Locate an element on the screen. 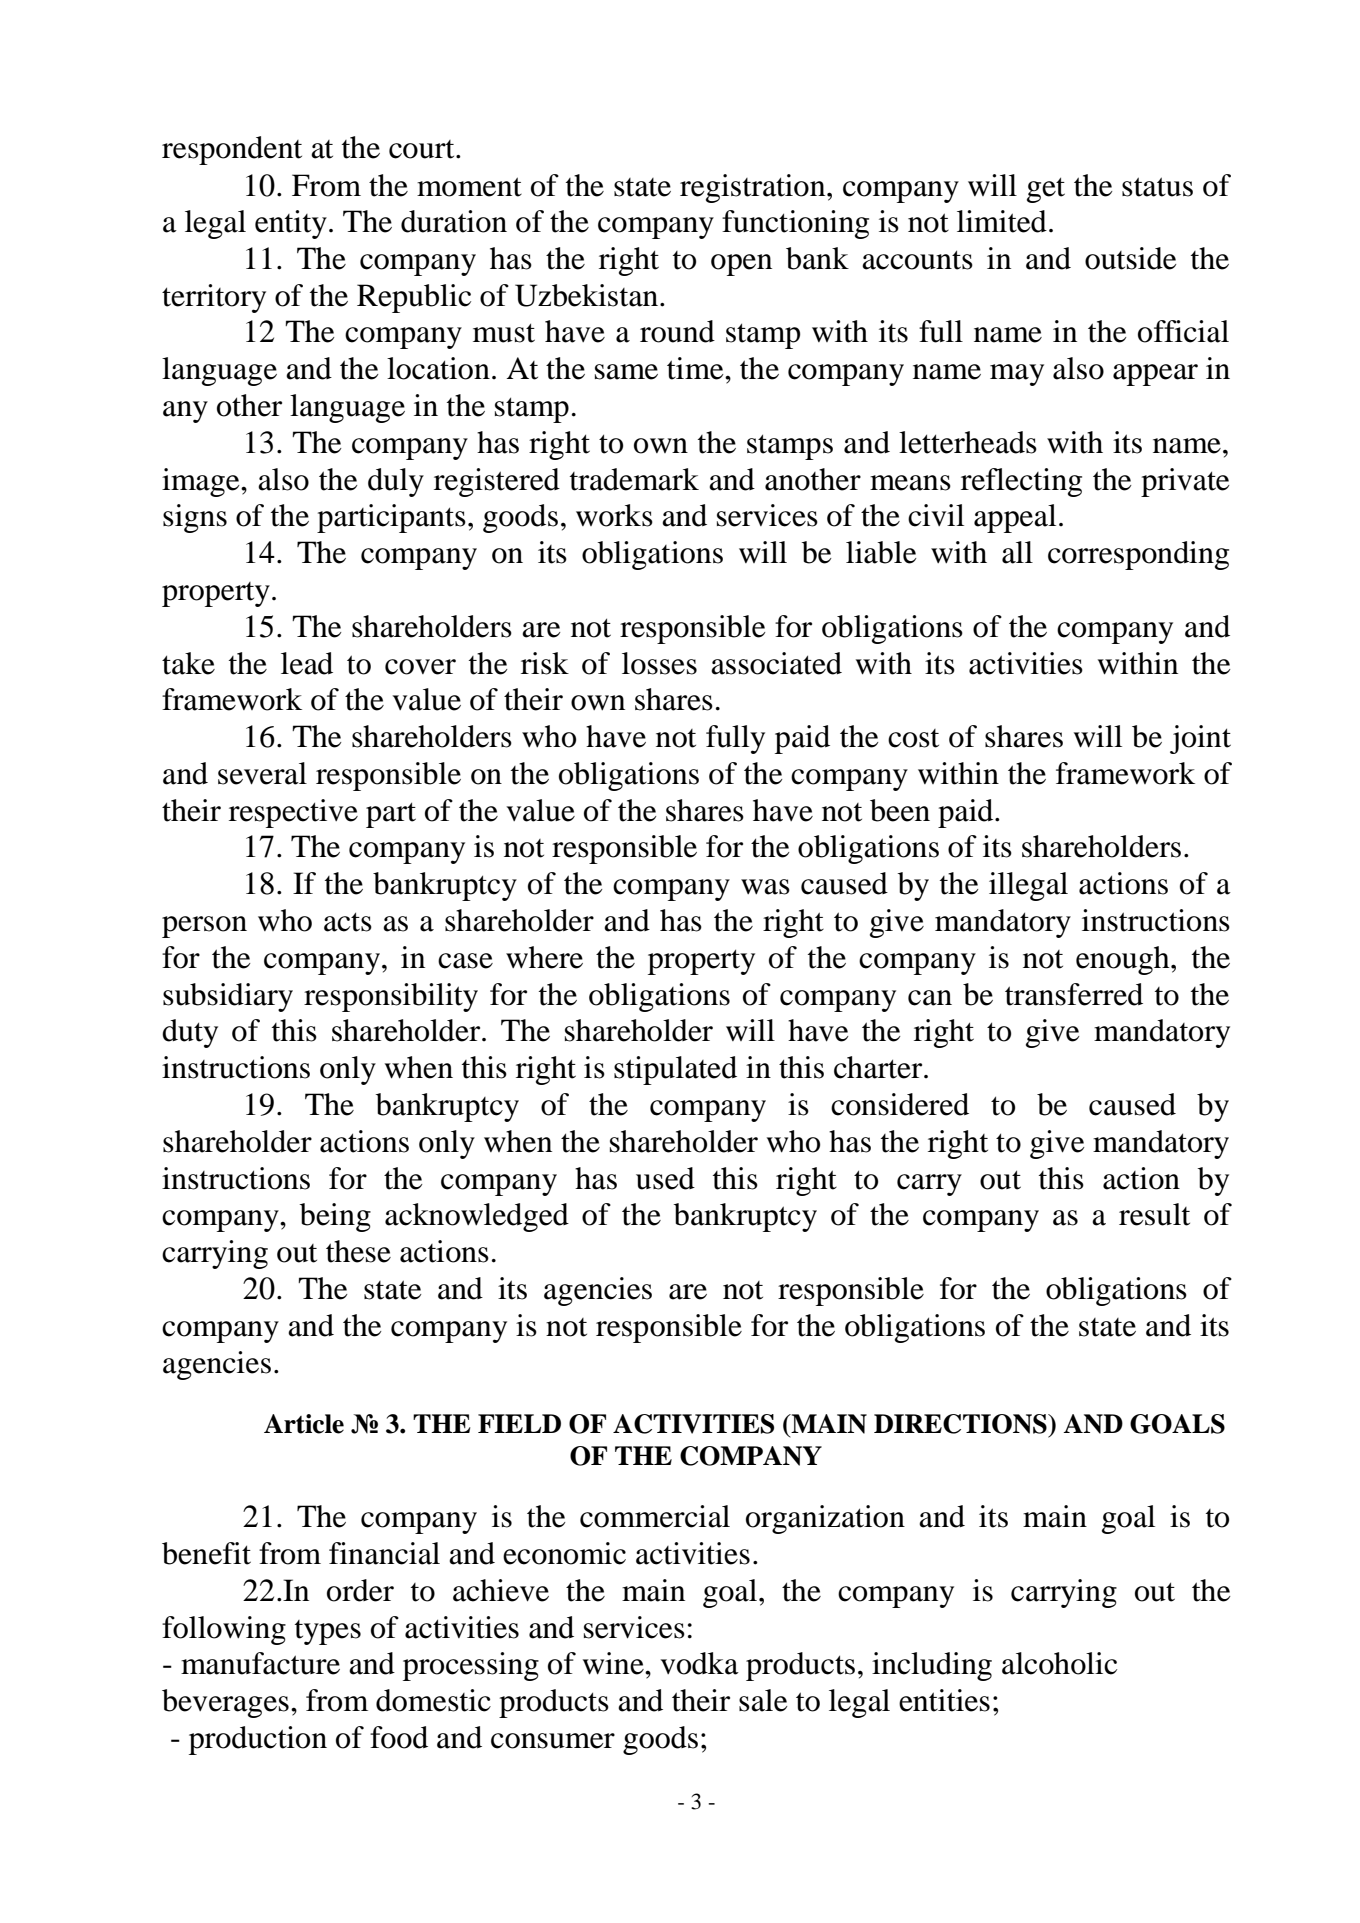  manufacture is located at coordinates (260, 1663).
